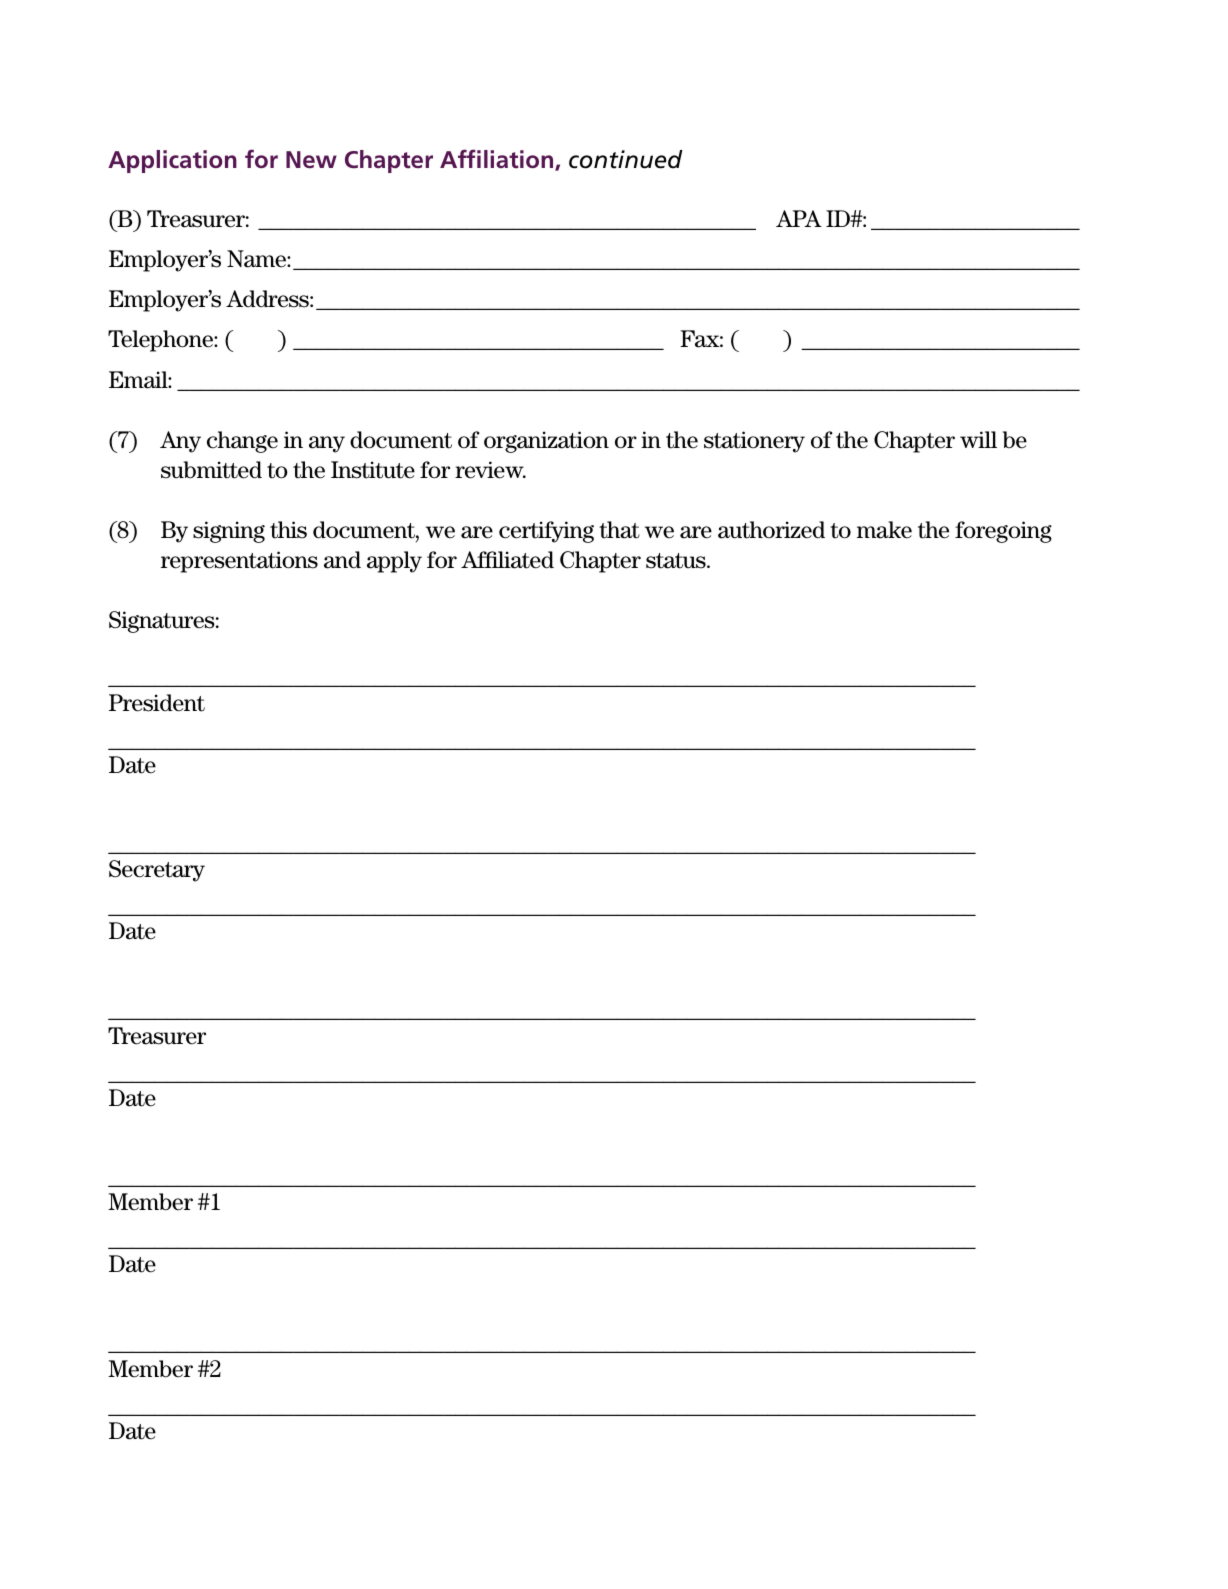 The height and width of the screenshot is (1589, 1228). Describe the element at coordinates (626, 159) in the screenshot. I see `continued` at that location.
